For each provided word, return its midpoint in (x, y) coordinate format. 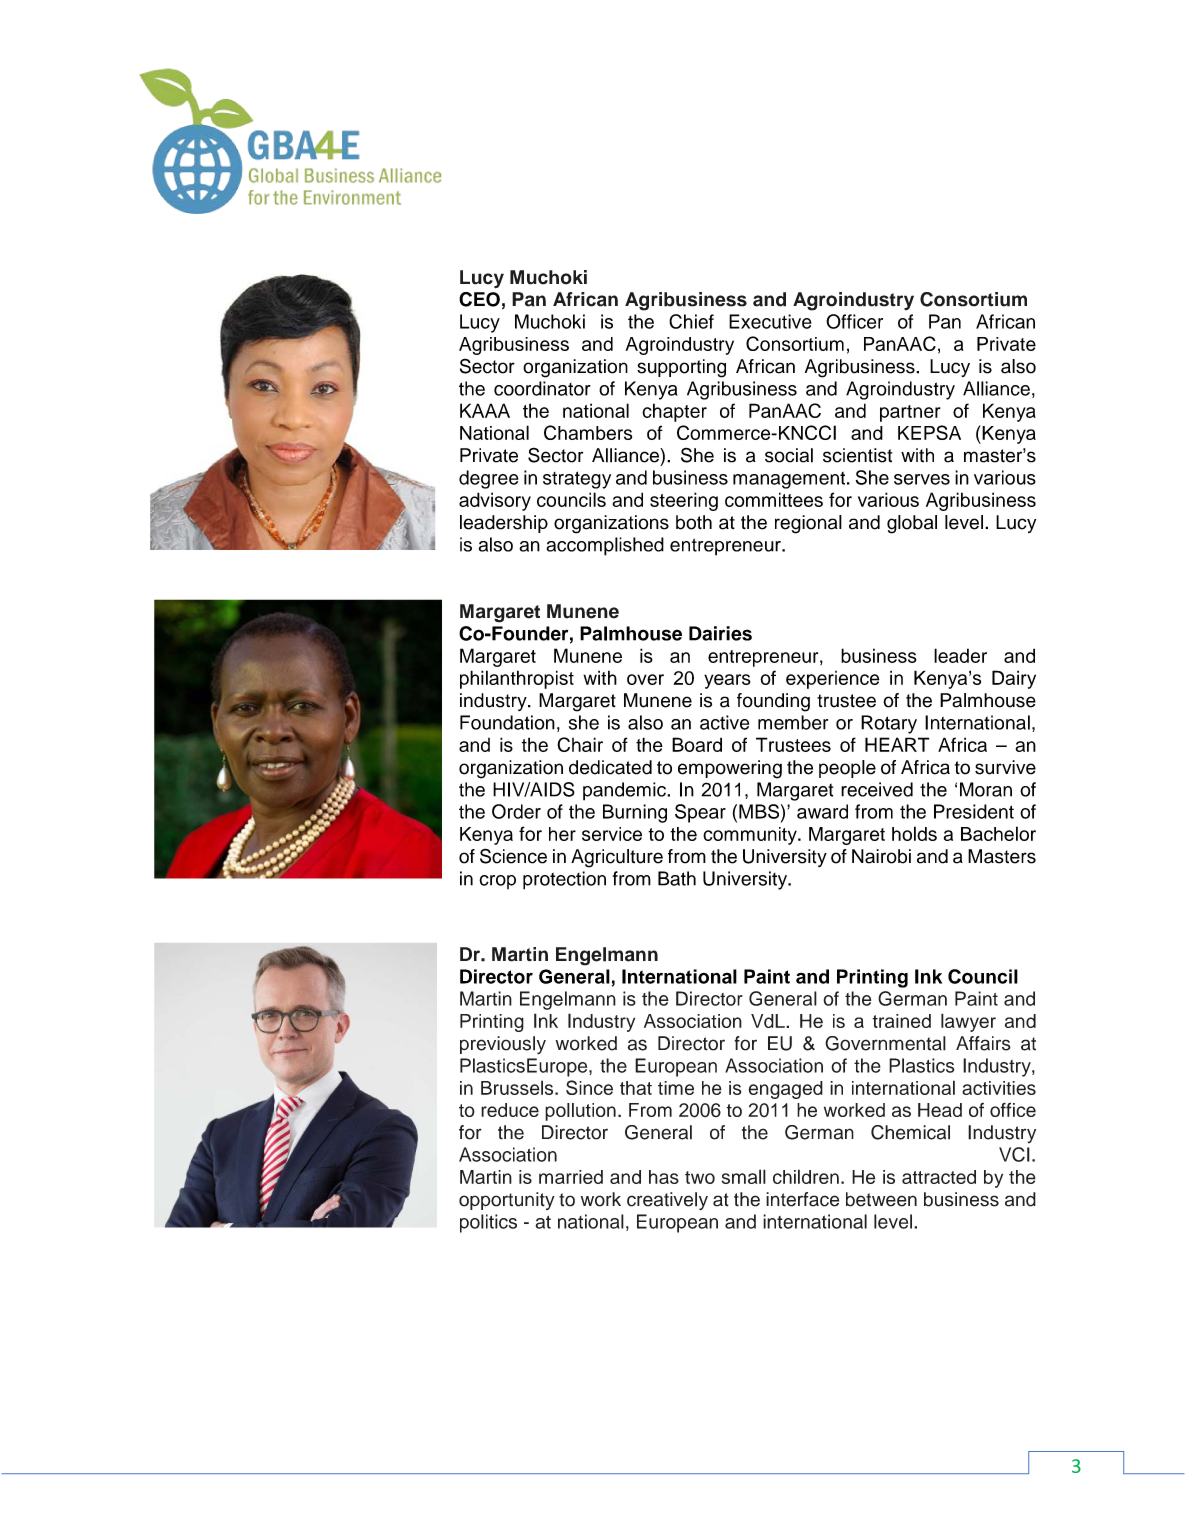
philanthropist (517, 679)
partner (910, 413)
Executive (770, 321)
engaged (785, 1090)
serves (922, 479)
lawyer (968, 1022)
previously (503, 1045)
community (751, 836)
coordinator (542, 388)
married (571, 1177)
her (562, 834)
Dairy (1014, 679)
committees (774, 499)
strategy (577, 480)
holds (914, 833)
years (727, 681)
